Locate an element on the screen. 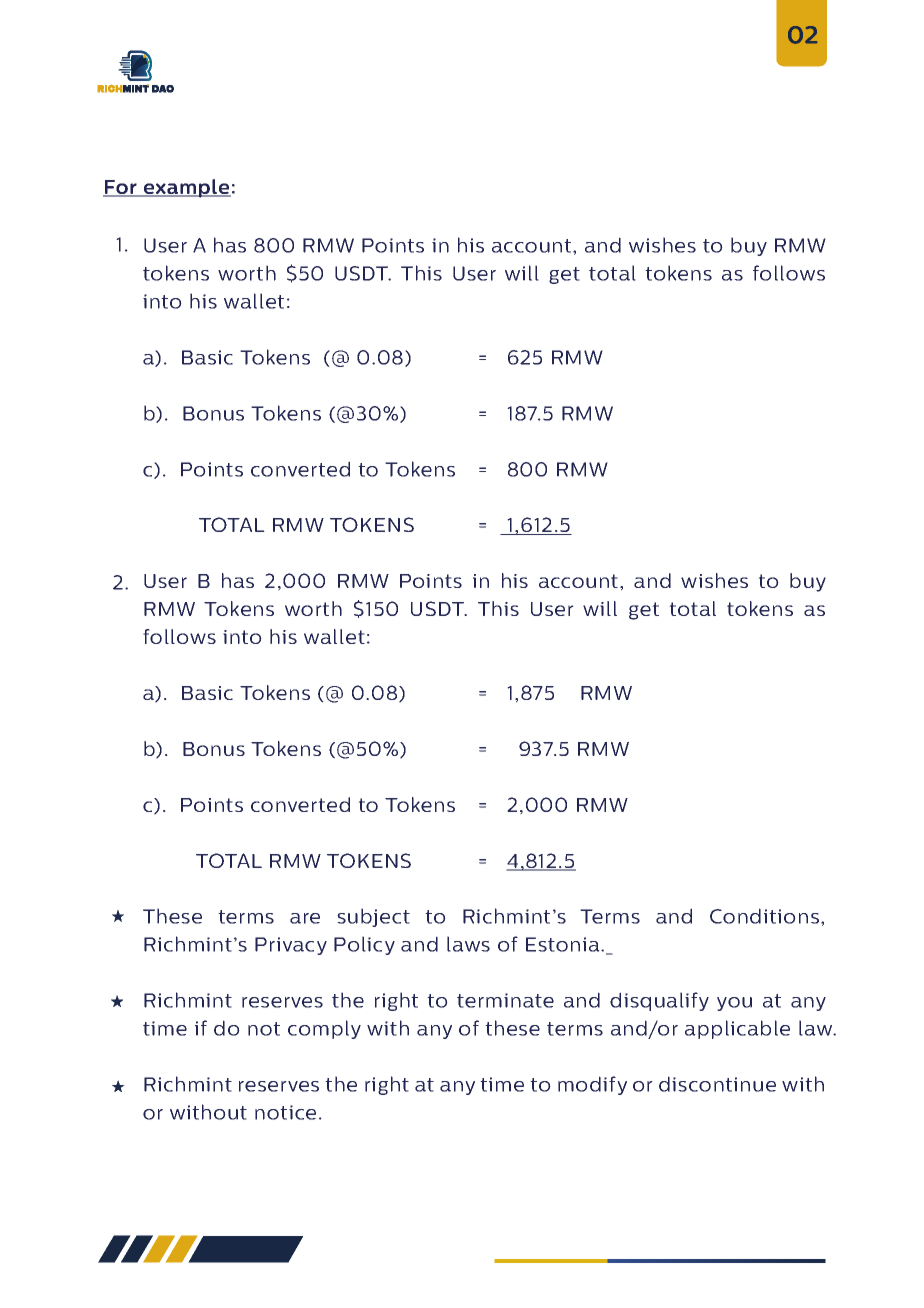  notice is located at coordinates (285, 1112).
